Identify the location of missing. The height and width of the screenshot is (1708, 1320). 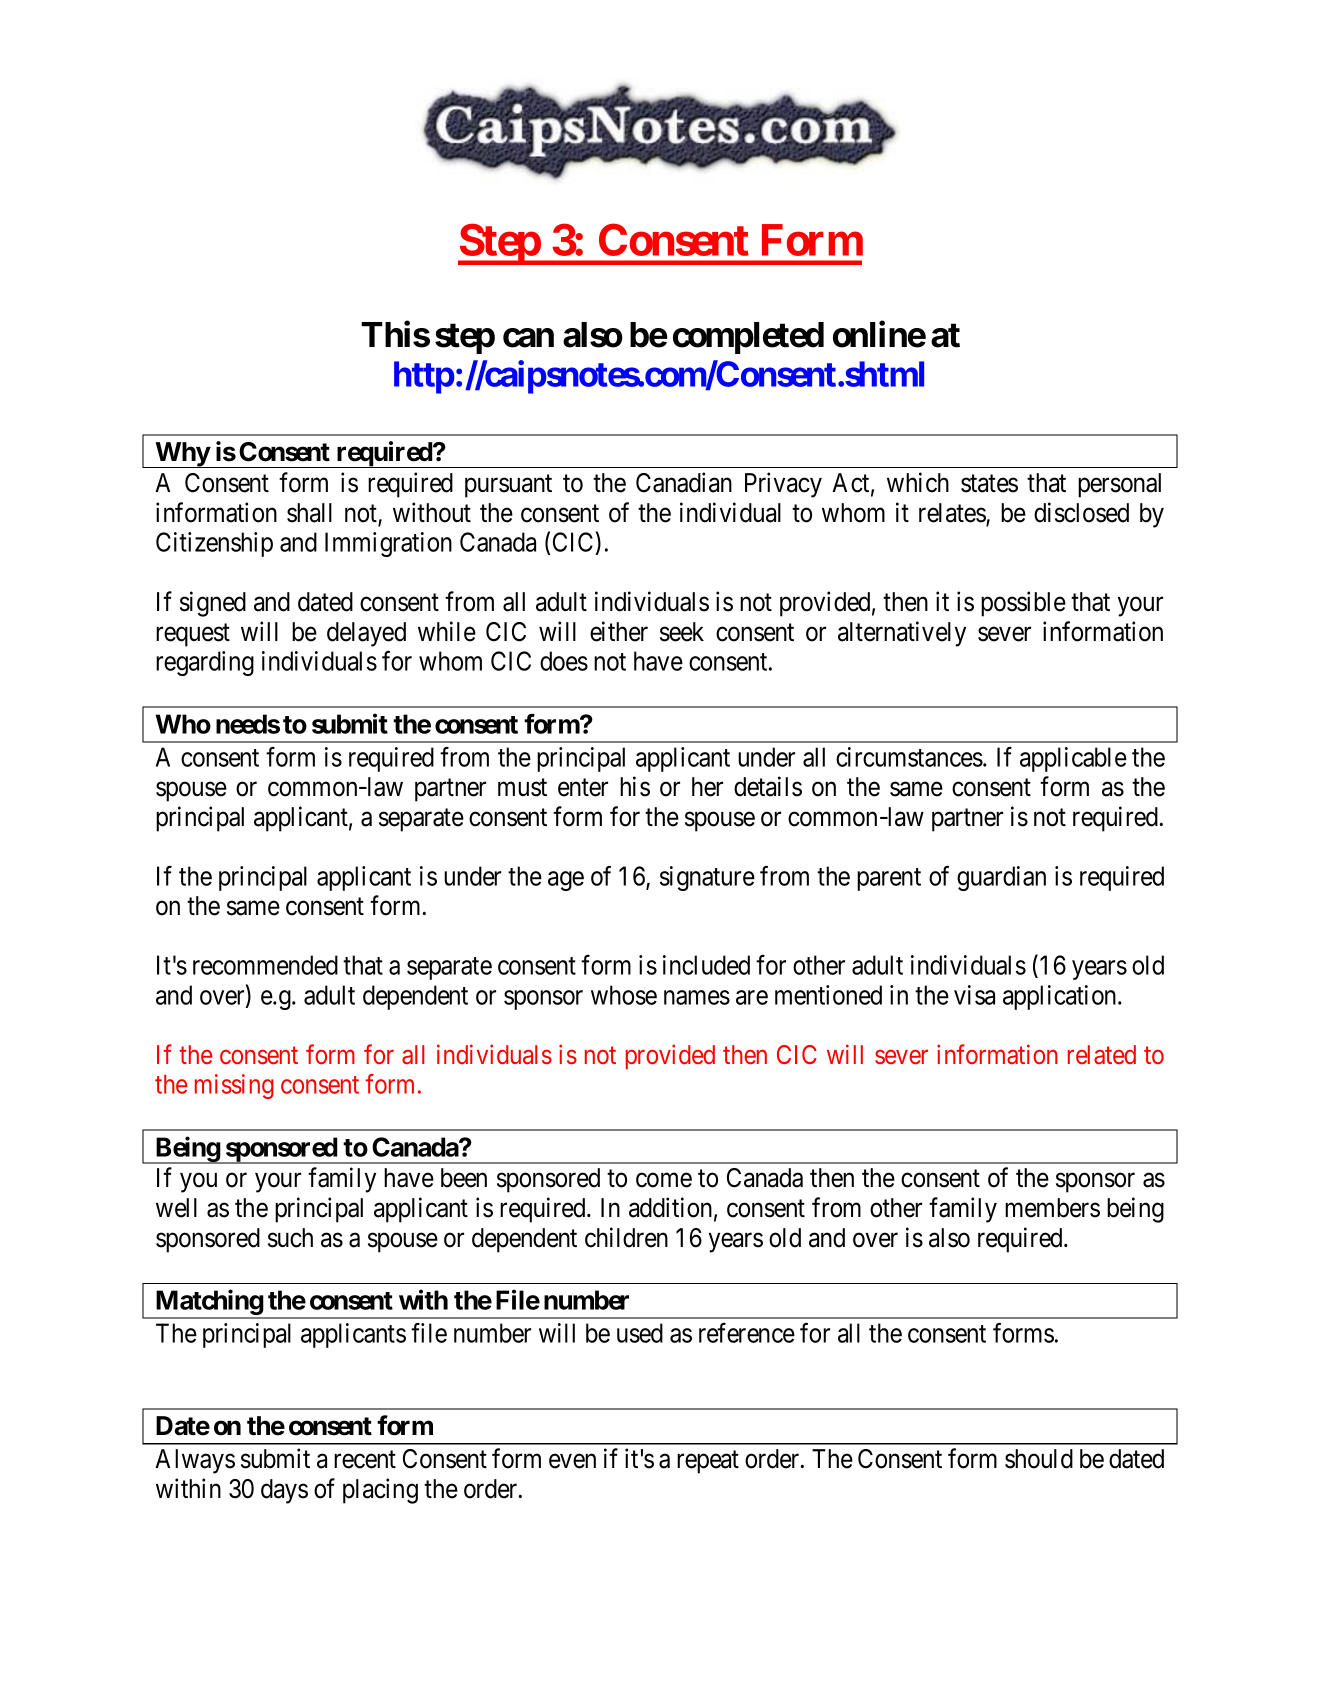
(234, 1086).
